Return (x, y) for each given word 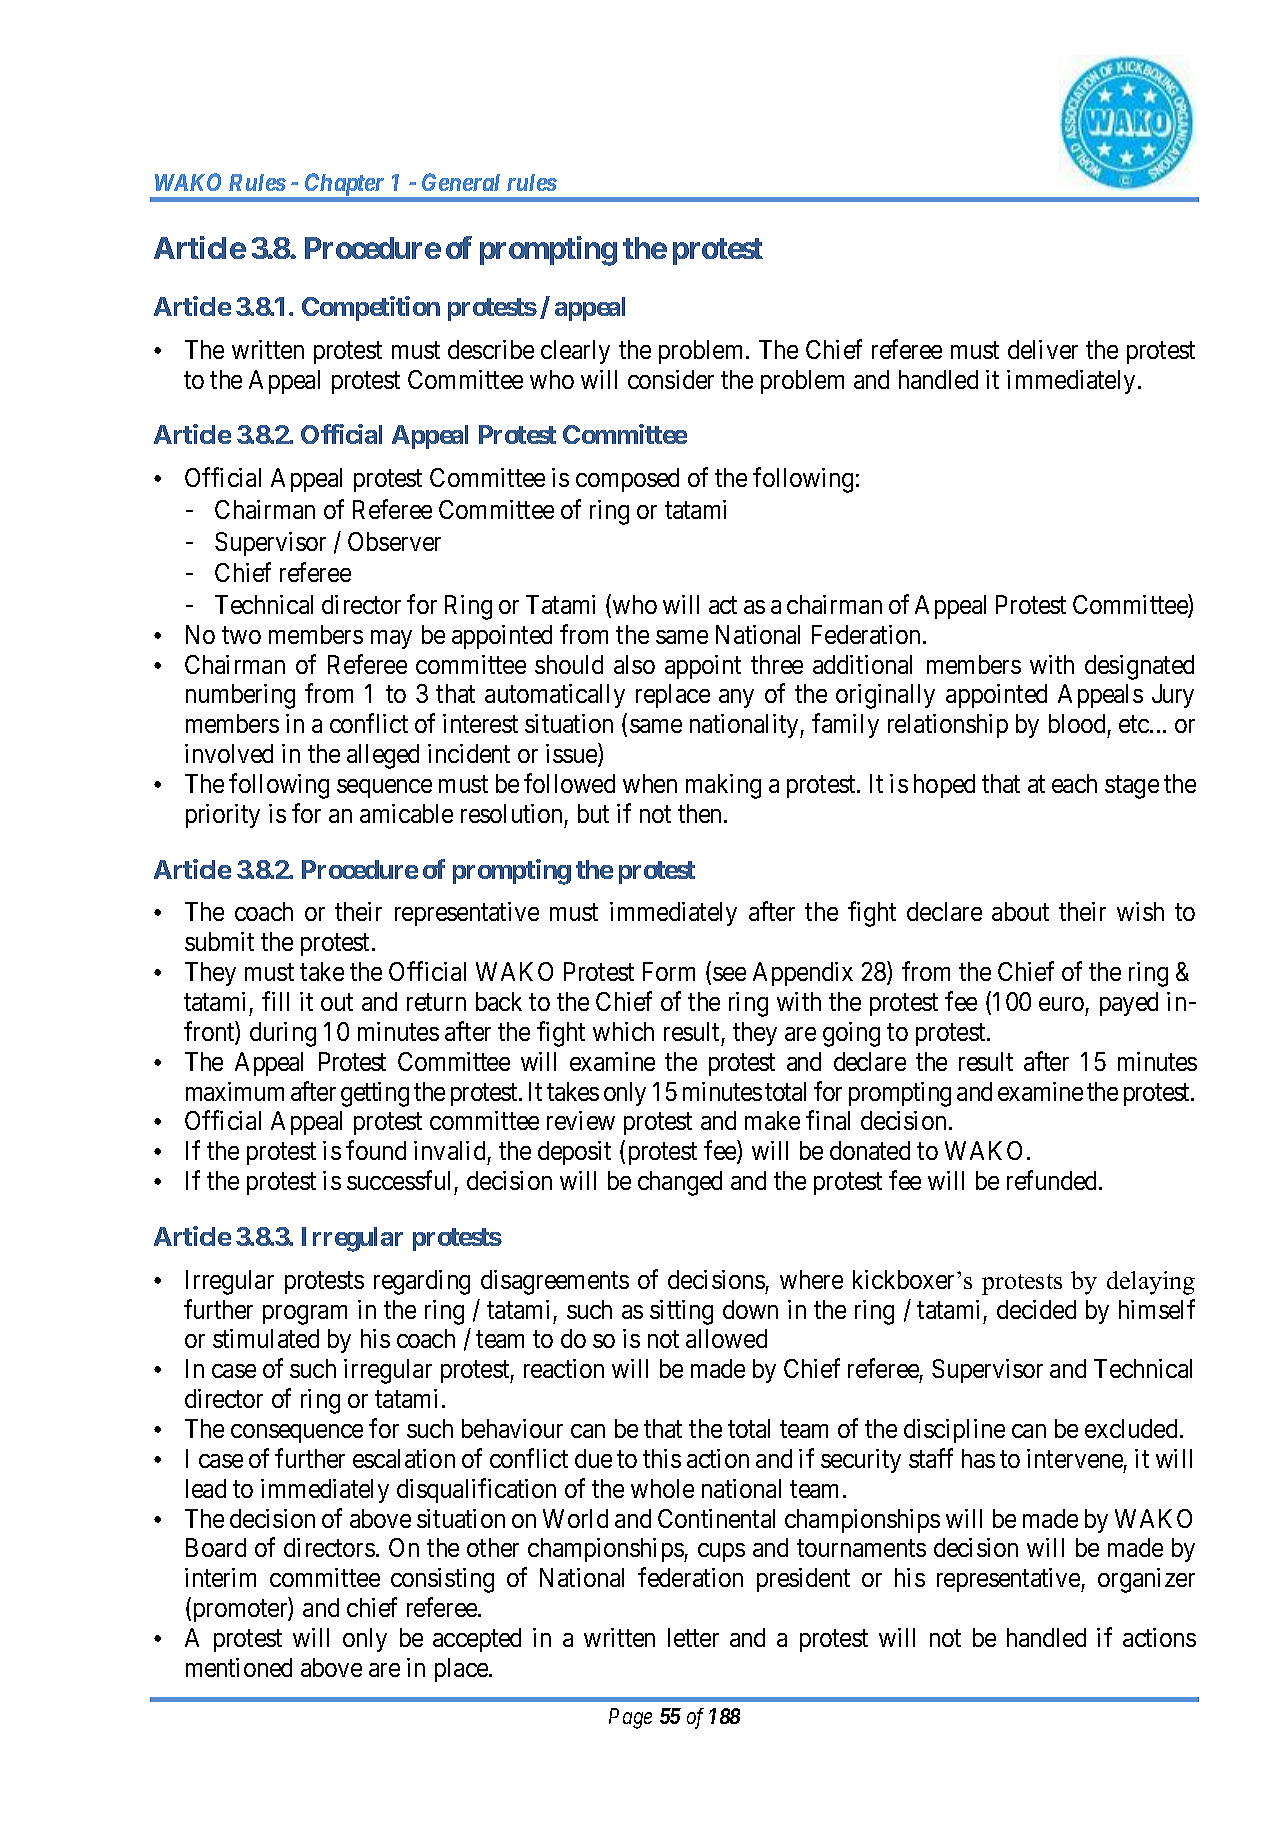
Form (669, 971)
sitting (681, 1312)
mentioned (239, 1667)
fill (275, 1001)
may (391, 639)
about (1020, 911)
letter (693, 1637)
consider (671, 379)
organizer (1146, 1580)
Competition (371, 308)
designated (1139, 667)
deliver (1043, 349)
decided (1036, 1309)
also (634, 664)
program (305, 1315)
